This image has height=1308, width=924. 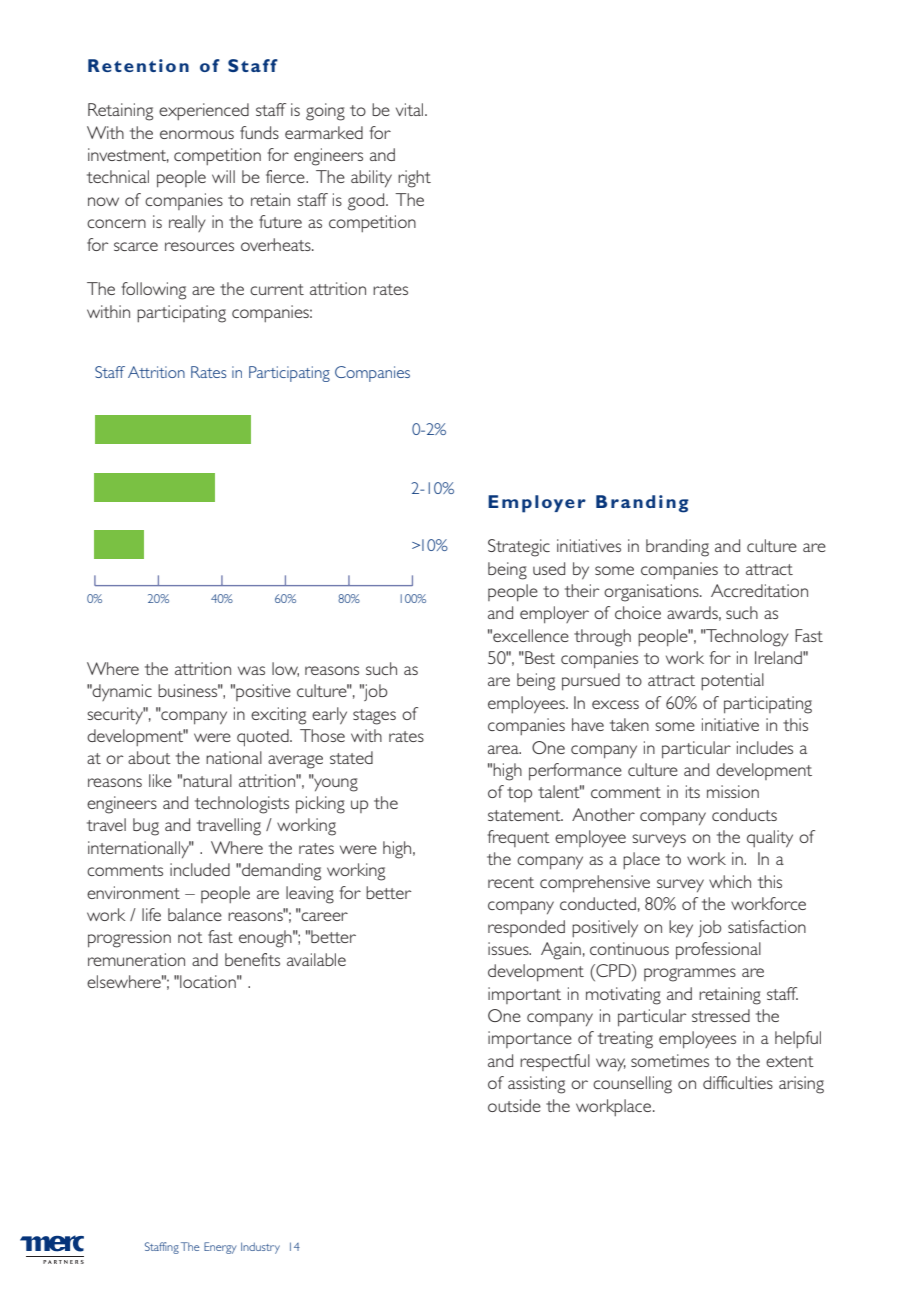 What do you see at coordinates (744, 814) in the image?
I see `conducts` at bounding box center [744, 814].
